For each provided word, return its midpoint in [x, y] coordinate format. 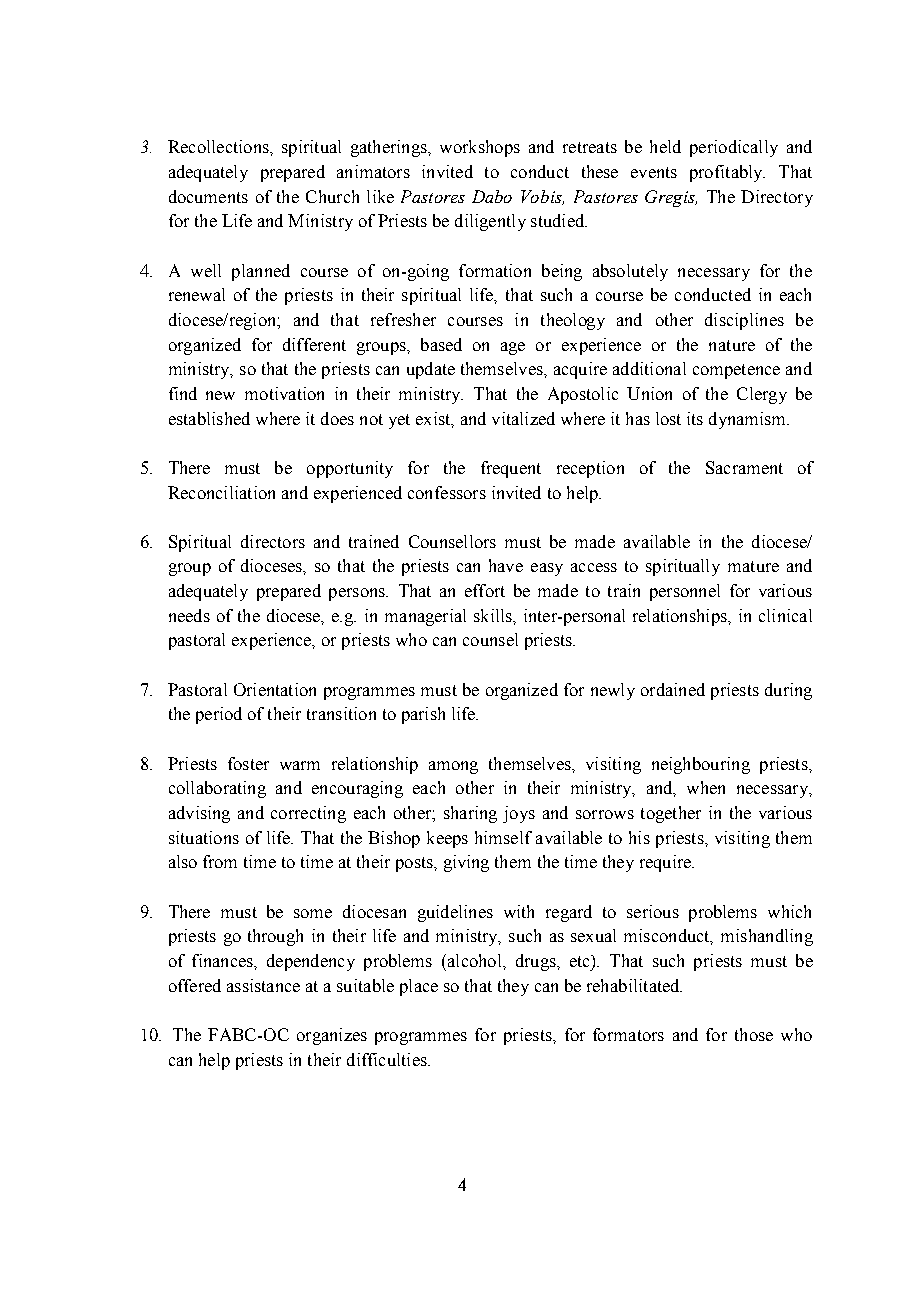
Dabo [492, 196]
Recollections [219, 146]
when [706, 787]
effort [485, 590]
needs [189, 615]
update [431, 370]
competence [736, 371]
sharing [470, 814]
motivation [284, 393]
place [419, 987]
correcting [308, 814]
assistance [263, 985]
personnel [685, 592]
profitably [727, 173]
